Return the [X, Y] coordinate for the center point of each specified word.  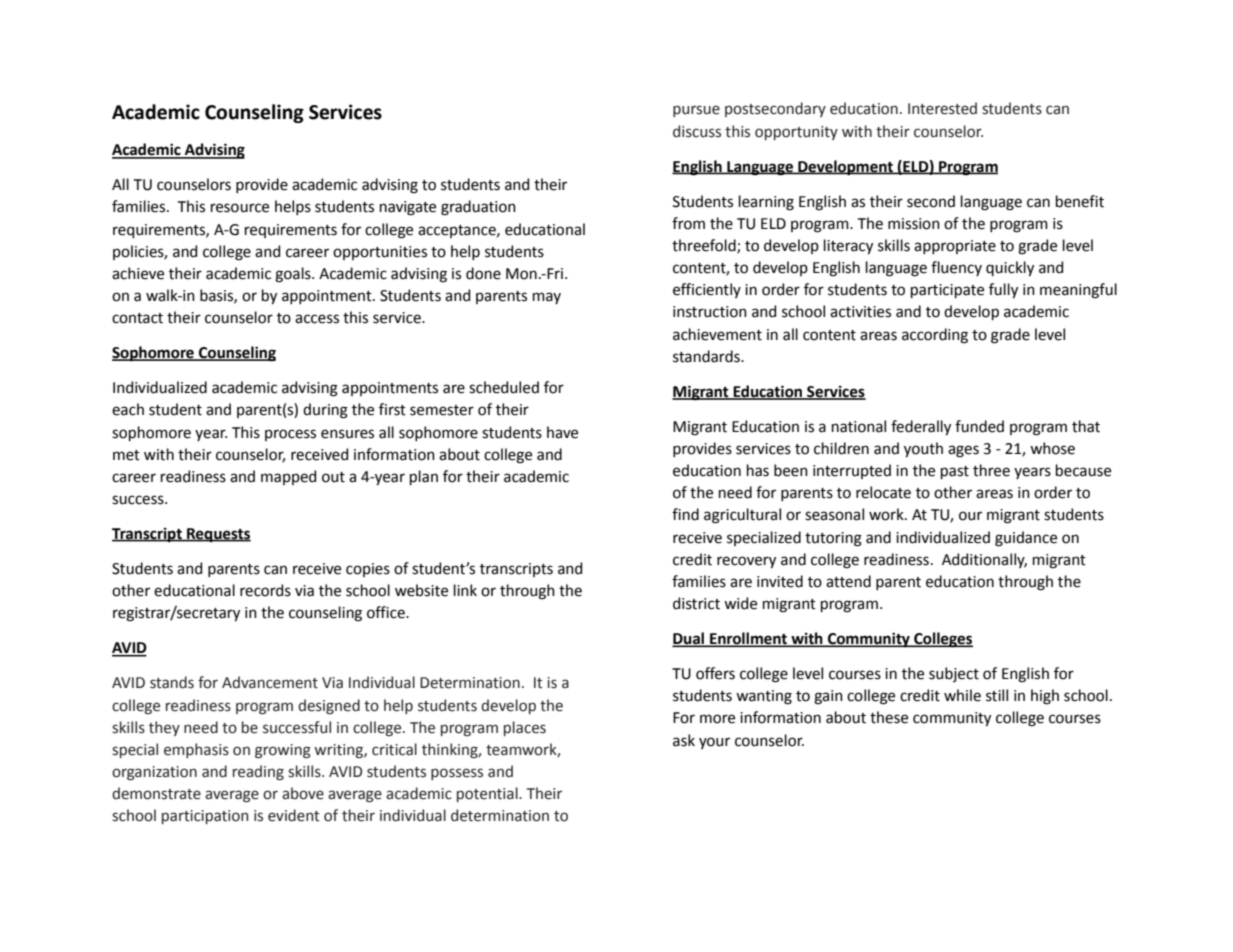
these [889, 717]
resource [240, 208]
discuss [697, 131]
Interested [942, 108]
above [303, 793]
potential [488, 794]
